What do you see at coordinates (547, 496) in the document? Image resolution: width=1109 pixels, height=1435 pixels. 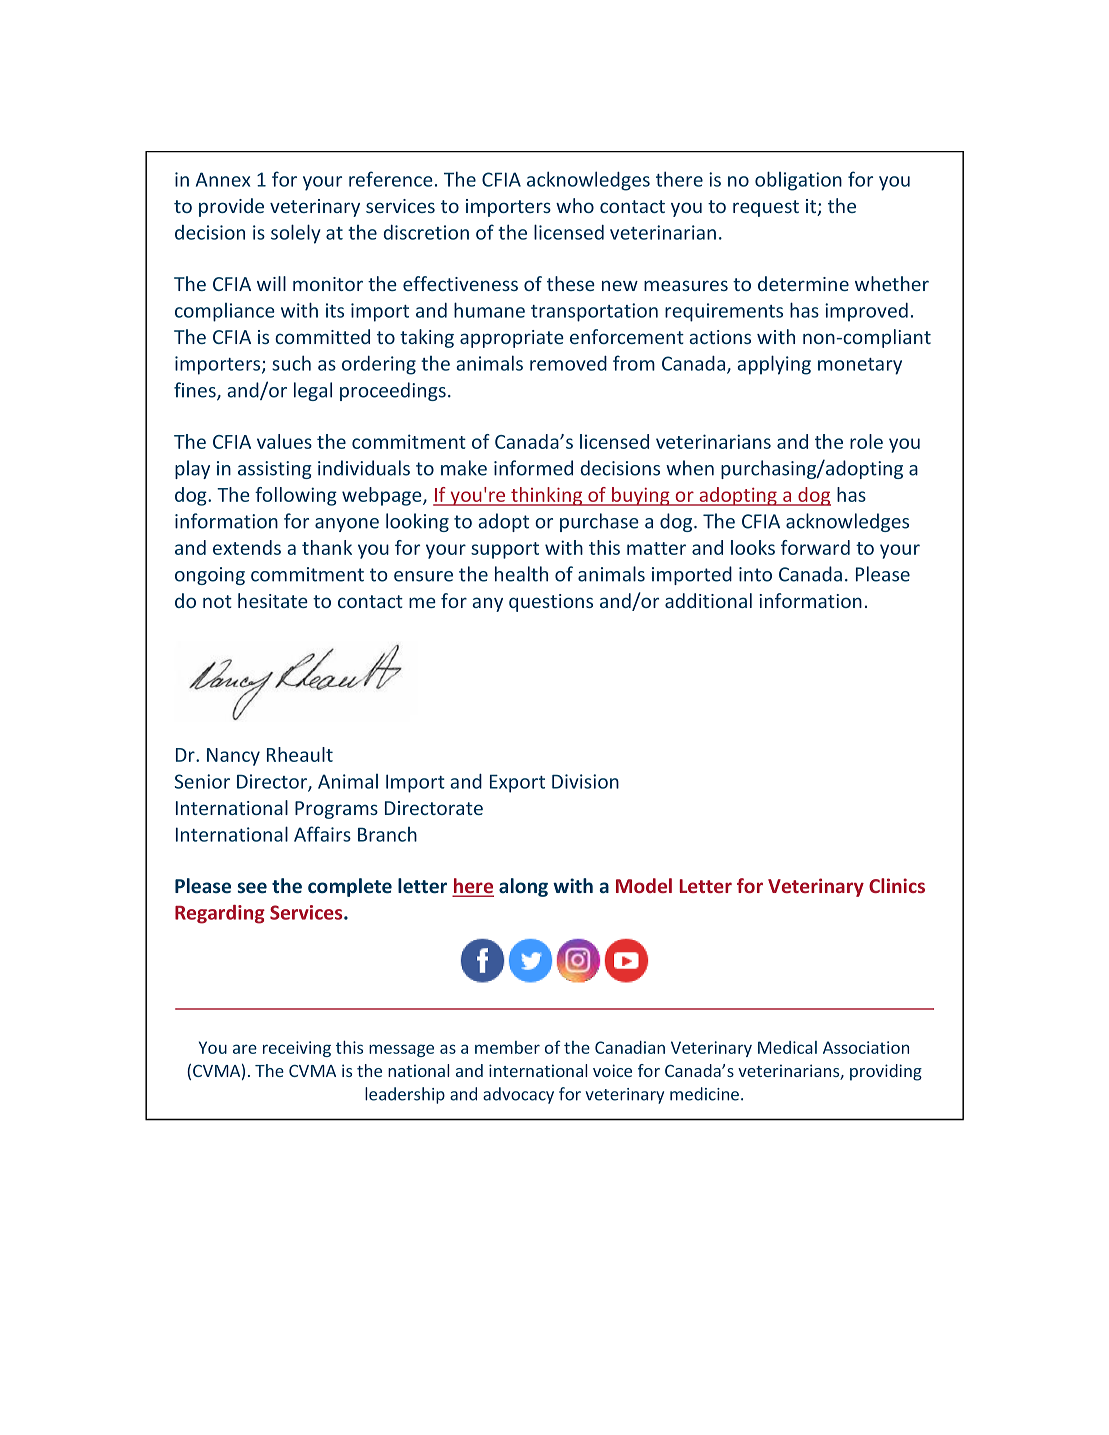 I see `thinking` at bounding box center [547, 496].
